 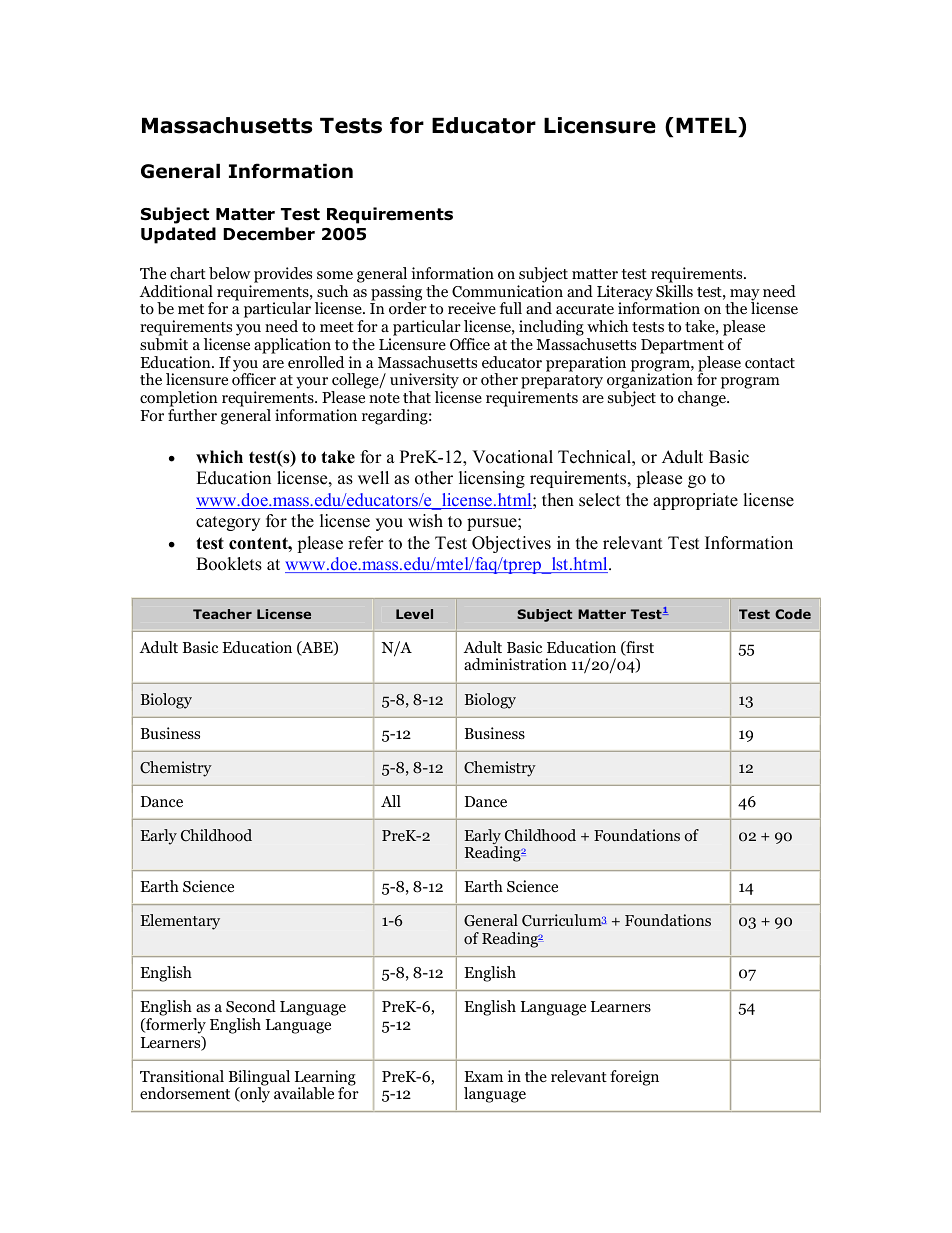 What do you see at coordinates (325, 1079) in the screenshot?
I see `Learning` at bounding box center [325, 1079].
